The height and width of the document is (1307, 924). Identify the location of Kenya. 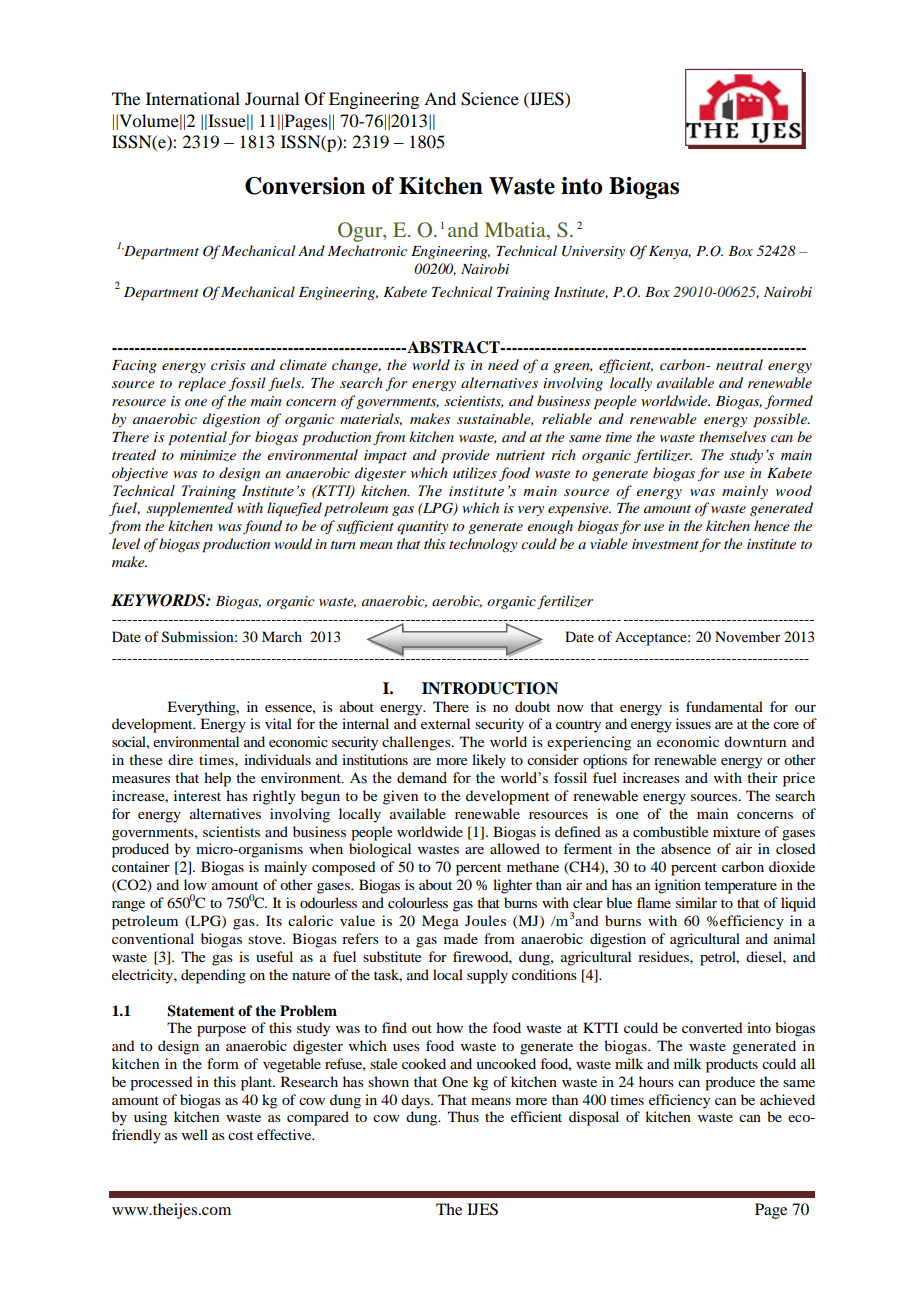
(670, 252).
